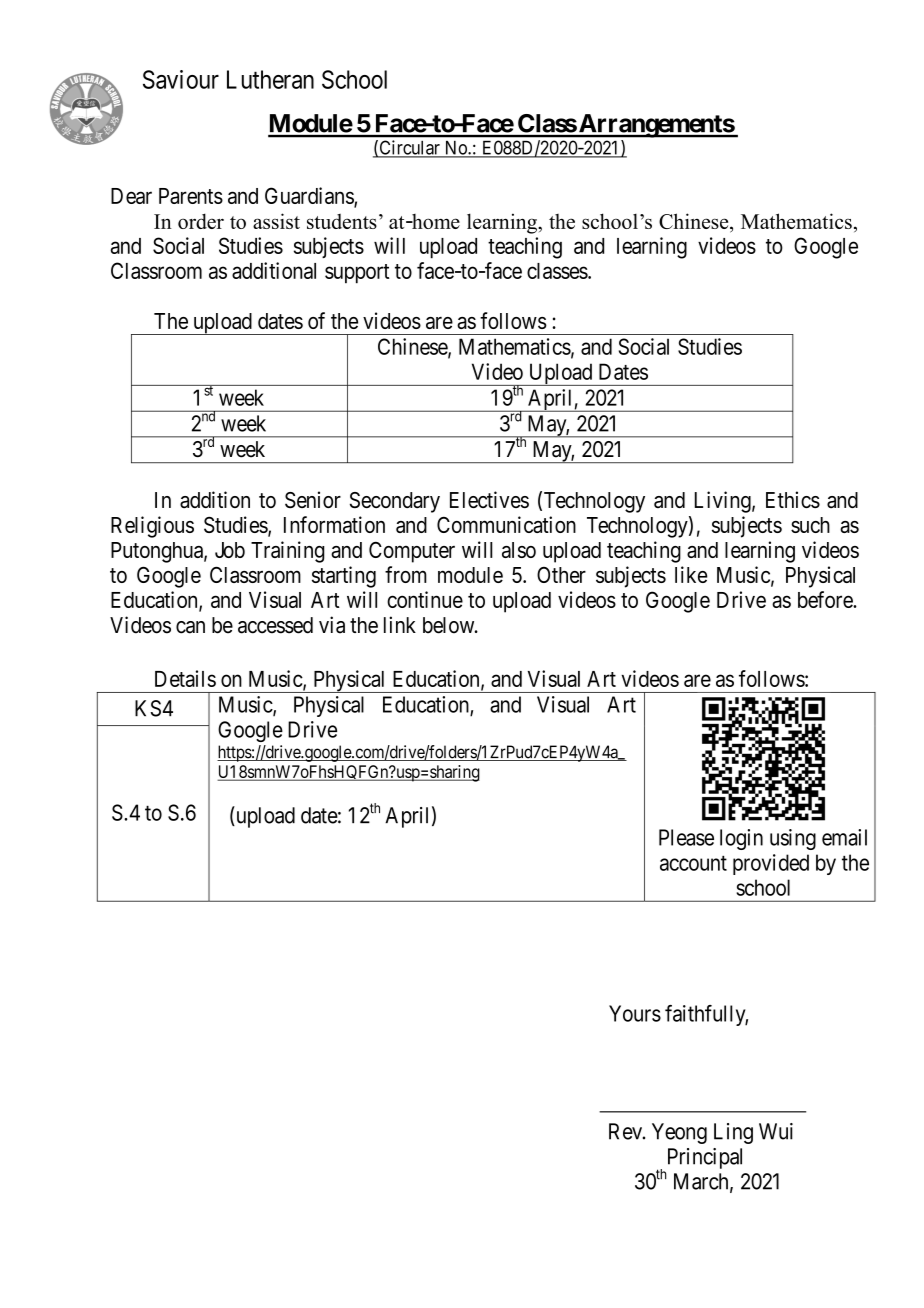  What do you see at coordinates (635, 1013) in the document?
I see `Yours` at bounding box center [635, 1013].
